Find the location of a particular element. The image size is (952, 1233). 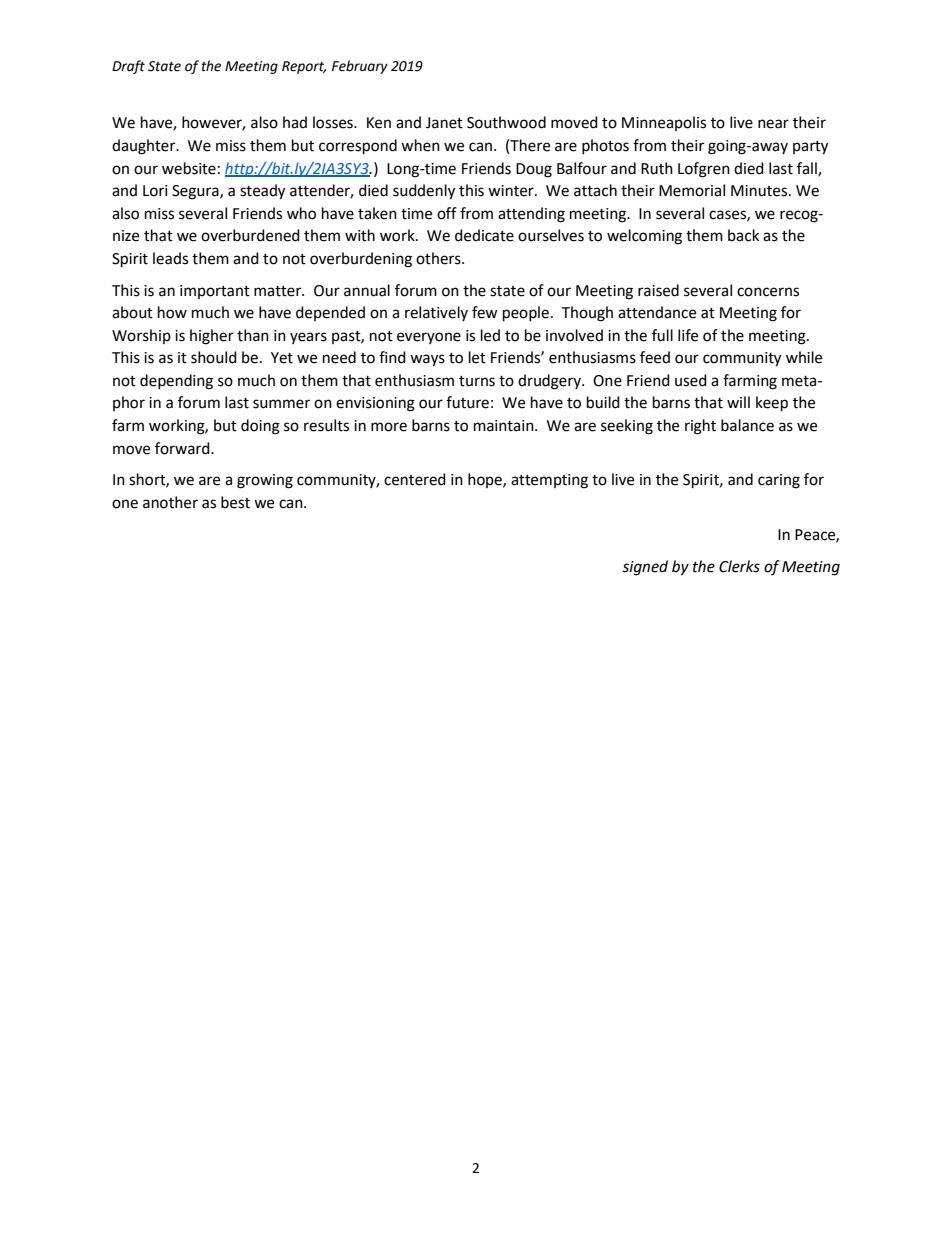

dedicate is located at coordinates (484, 235).
